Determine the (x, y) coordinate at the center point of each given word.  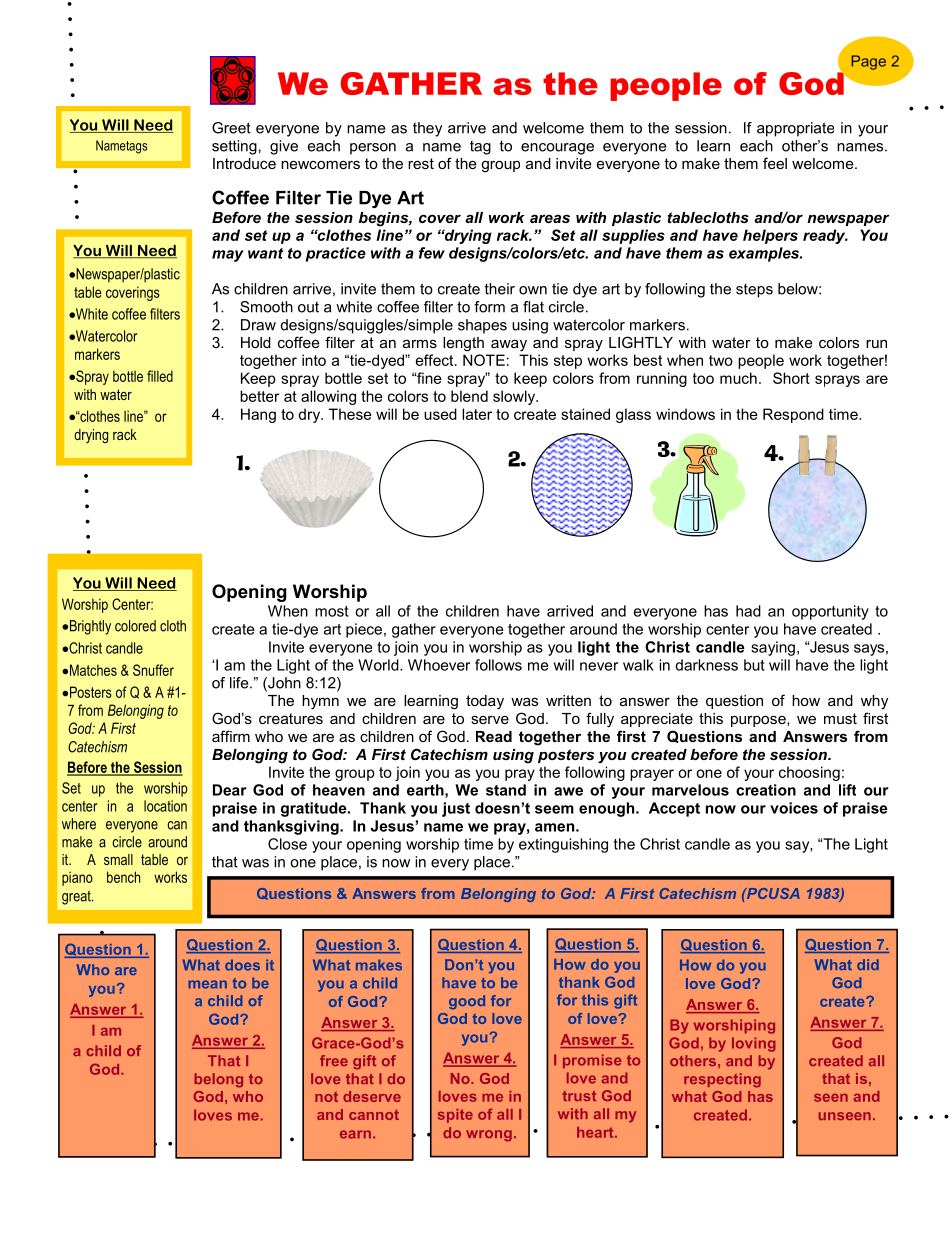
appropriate (795, 129)
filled (160, 376)
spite (455, 1116)
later (477, 414)
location (165, 806)
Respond (793, 415)
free (334, 1060)
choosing (809, 773)
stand (506, 790)
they (427, 129)
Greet (231, 128)
